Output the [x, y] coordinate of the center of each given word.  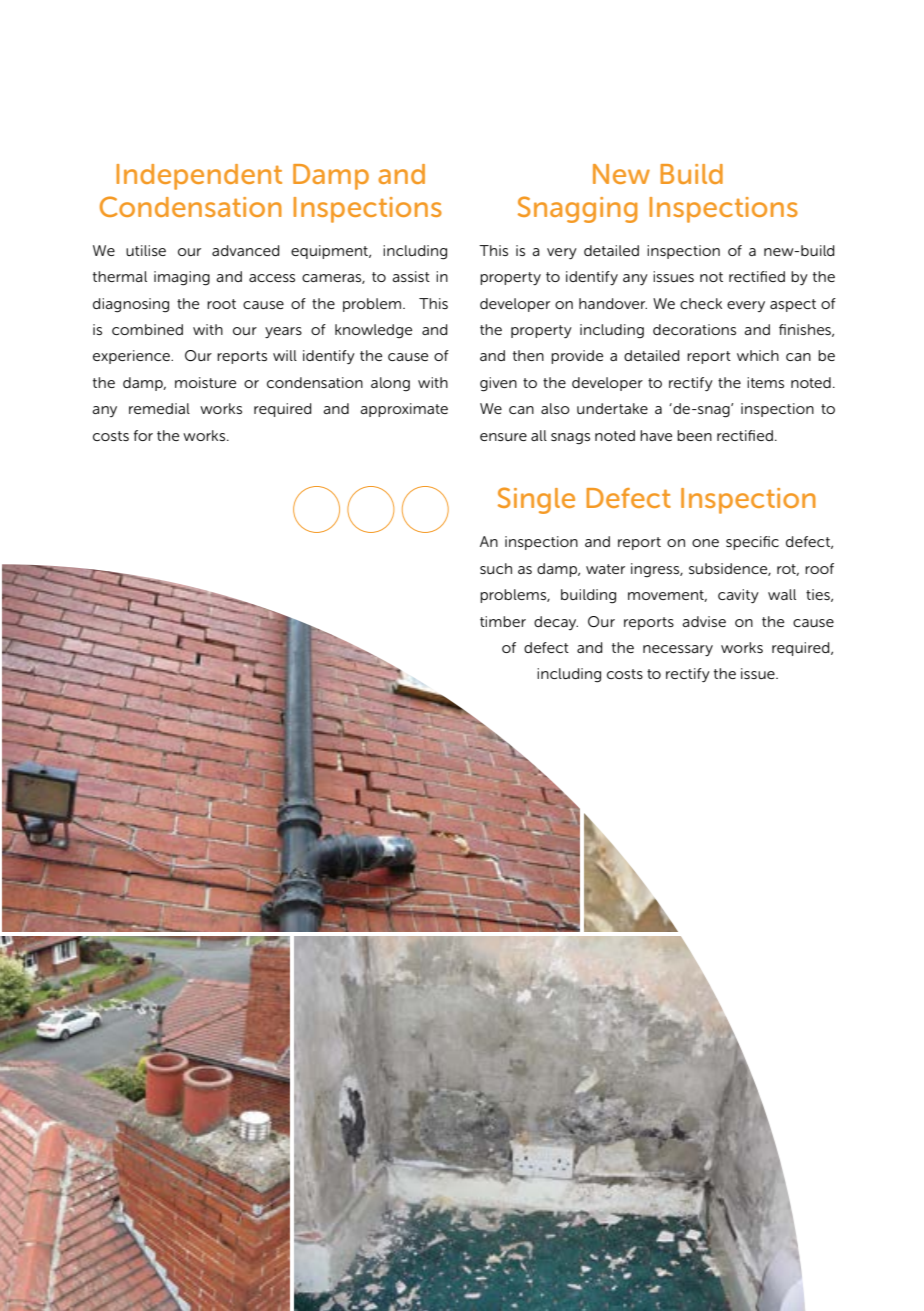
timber [503, 621]
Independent [199, 177]
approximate [404, 410]
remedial [159, 408]
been [694, 435]
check [701, 303]
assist [411, 276]
